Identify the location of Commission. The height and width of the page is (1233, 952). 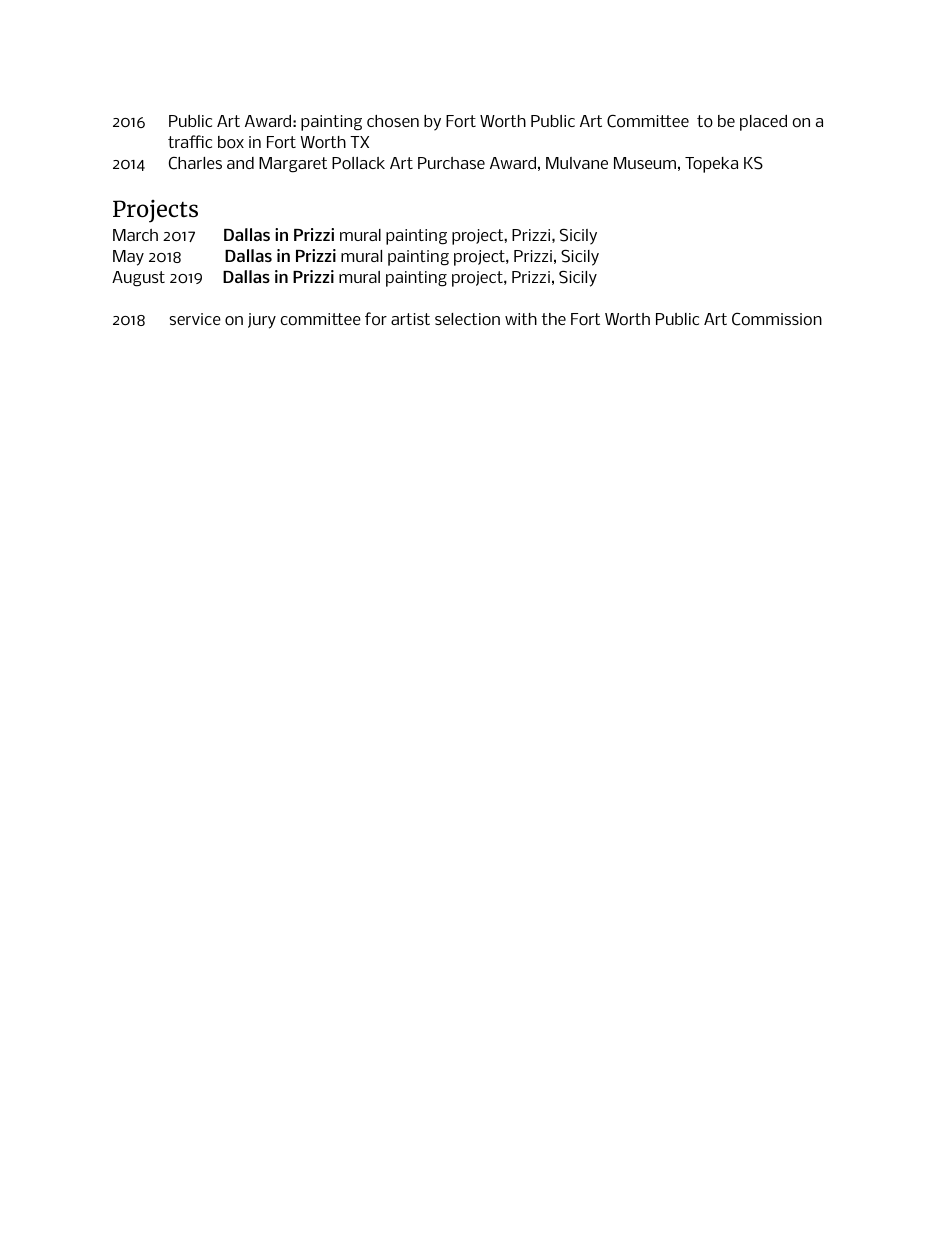
(777, 319).
